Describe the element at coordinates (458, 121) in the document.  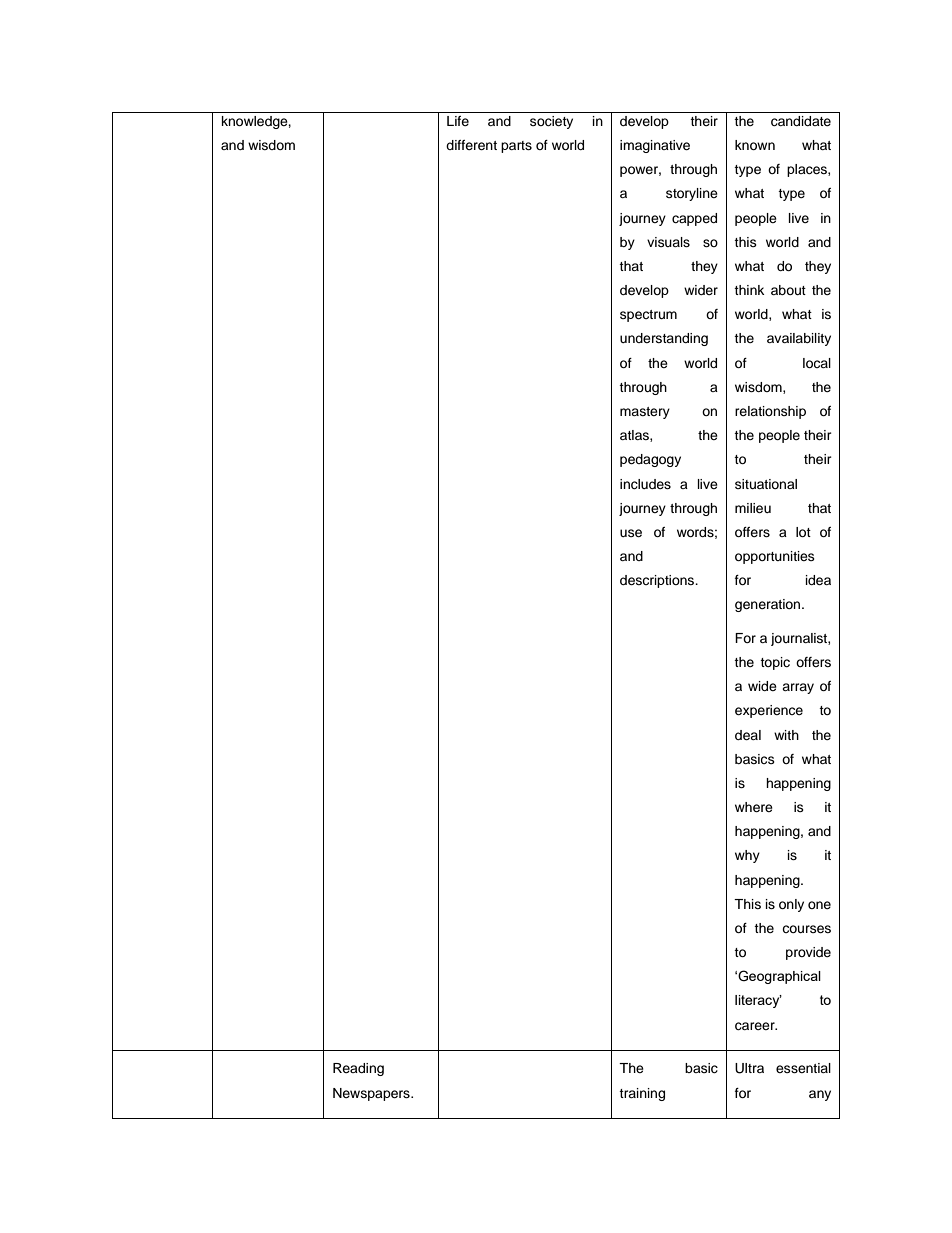
I see `Life` at that location.
